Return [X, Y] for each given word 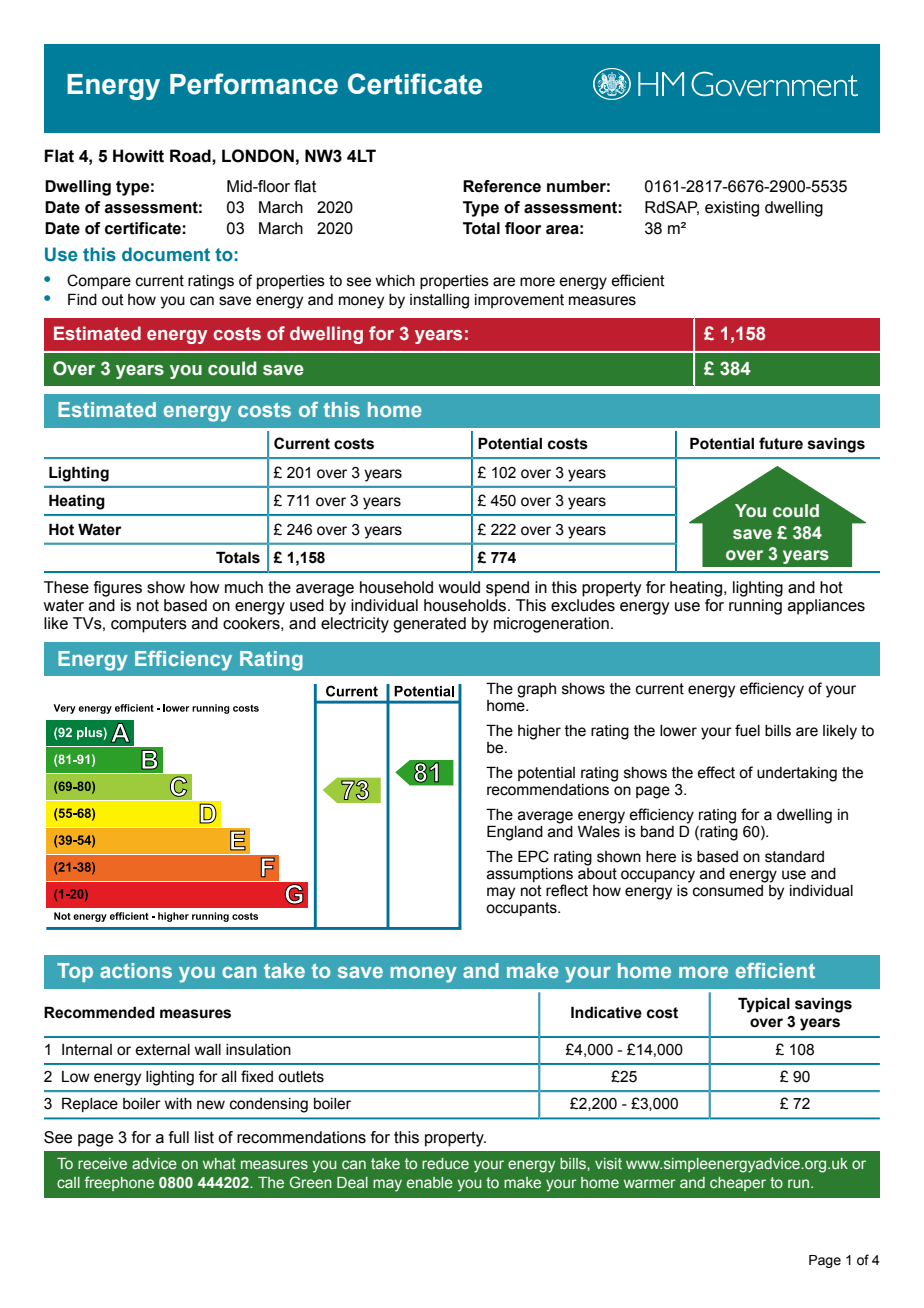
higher [539, 732]
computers [149, 625]
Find [82, 299]
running [755, 607]
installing [439, 301]
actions [136, 970]
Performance [254, 84]
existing [732, 209]
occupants [522, 909]
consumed [729, 889]
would [459, 587]
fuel [747, 730]
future [781, 443]
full [179, 1137]
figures [118, 589]
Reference [502, 186]
